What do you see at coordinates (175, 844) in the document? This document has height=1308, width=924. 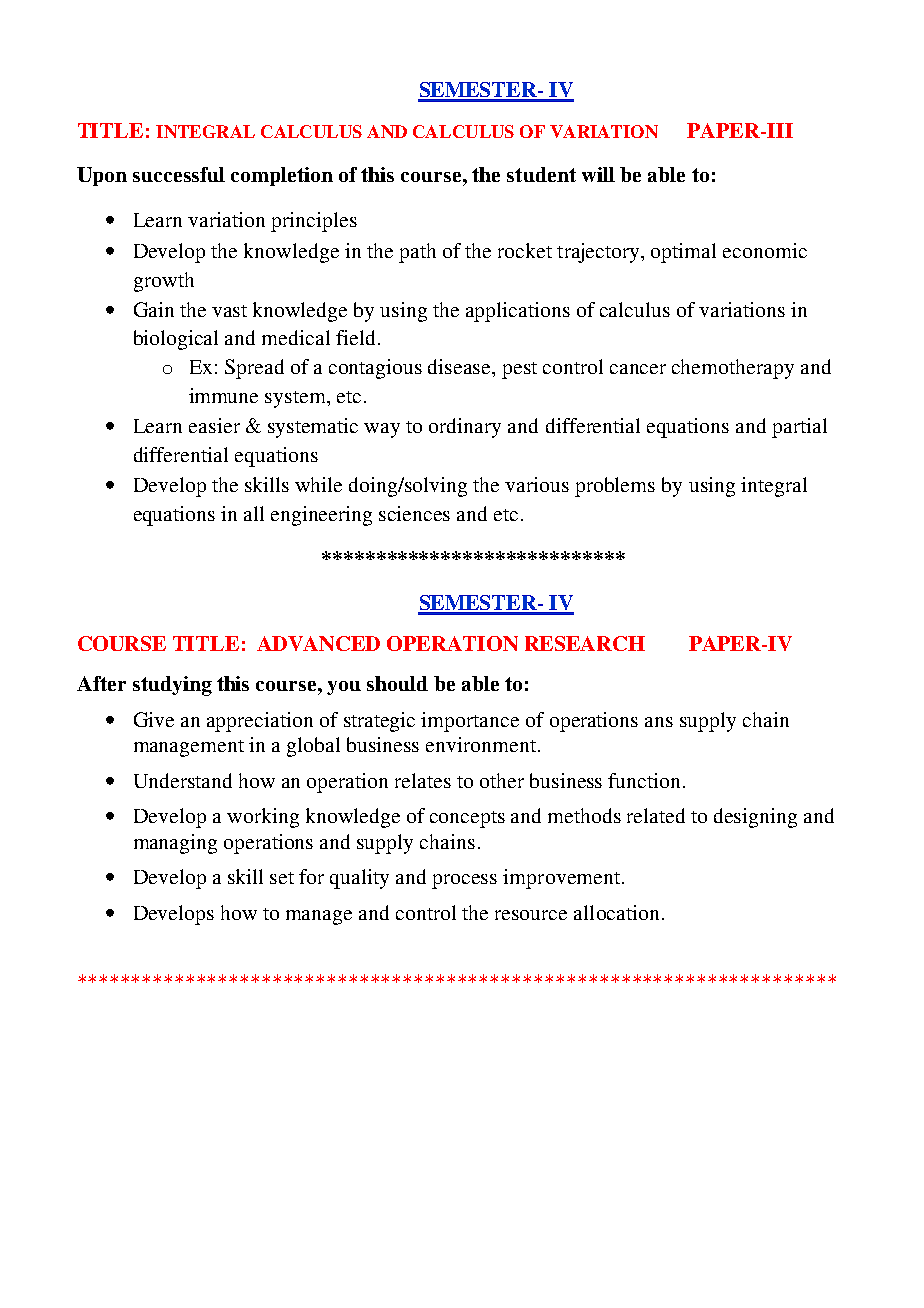 I see `managing` at bounding box center [175, 844].
